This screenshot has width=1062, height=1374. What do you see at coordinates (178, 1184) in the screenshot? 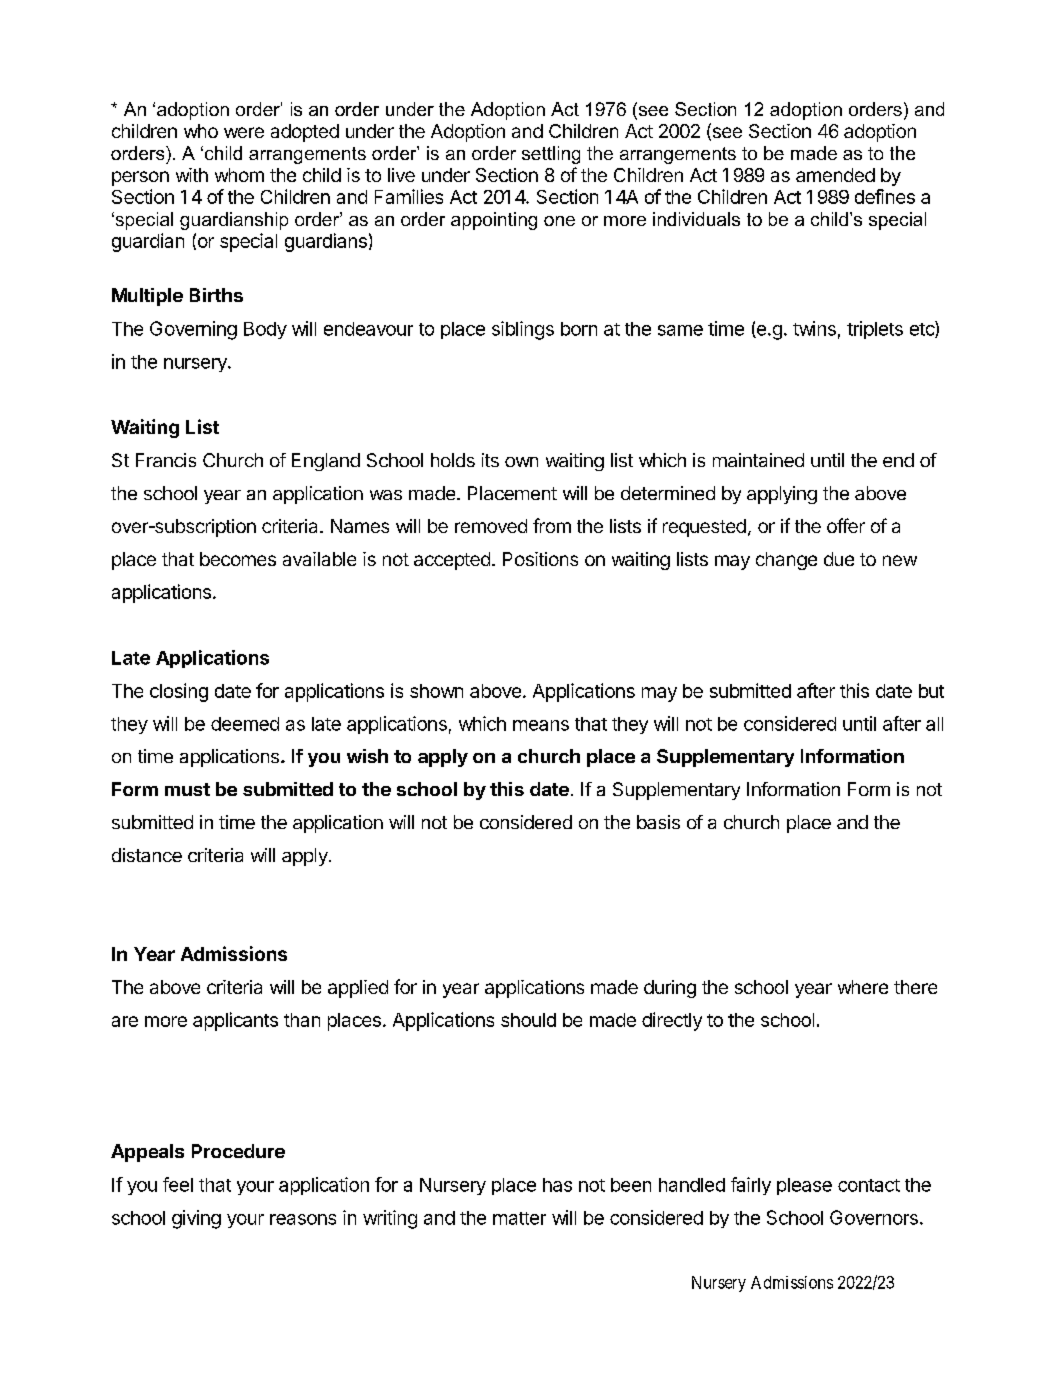
I see `feel` at bounding box center [178, 1184].
